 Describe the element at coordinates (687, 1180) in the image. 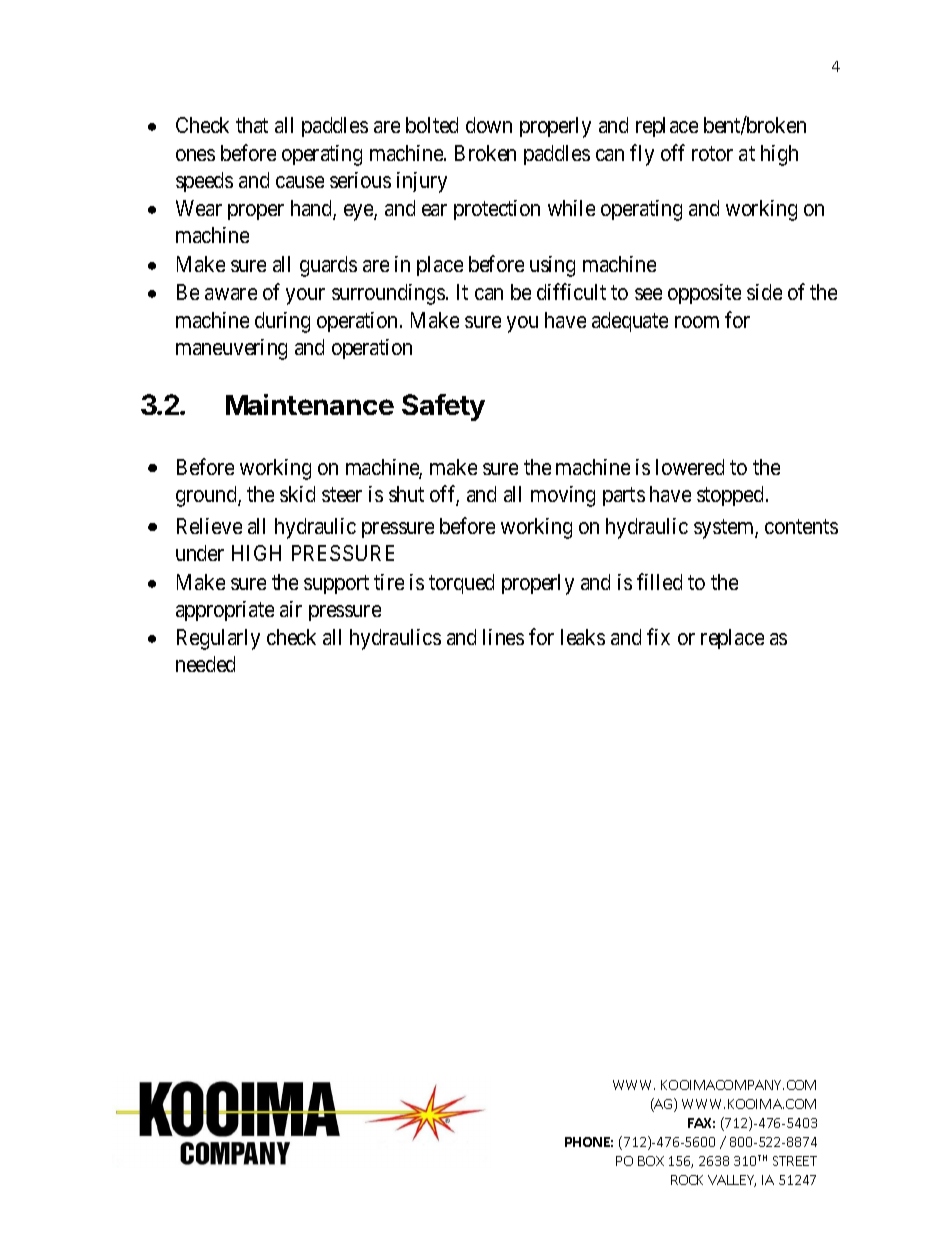

I see `ROCK` at that location.
